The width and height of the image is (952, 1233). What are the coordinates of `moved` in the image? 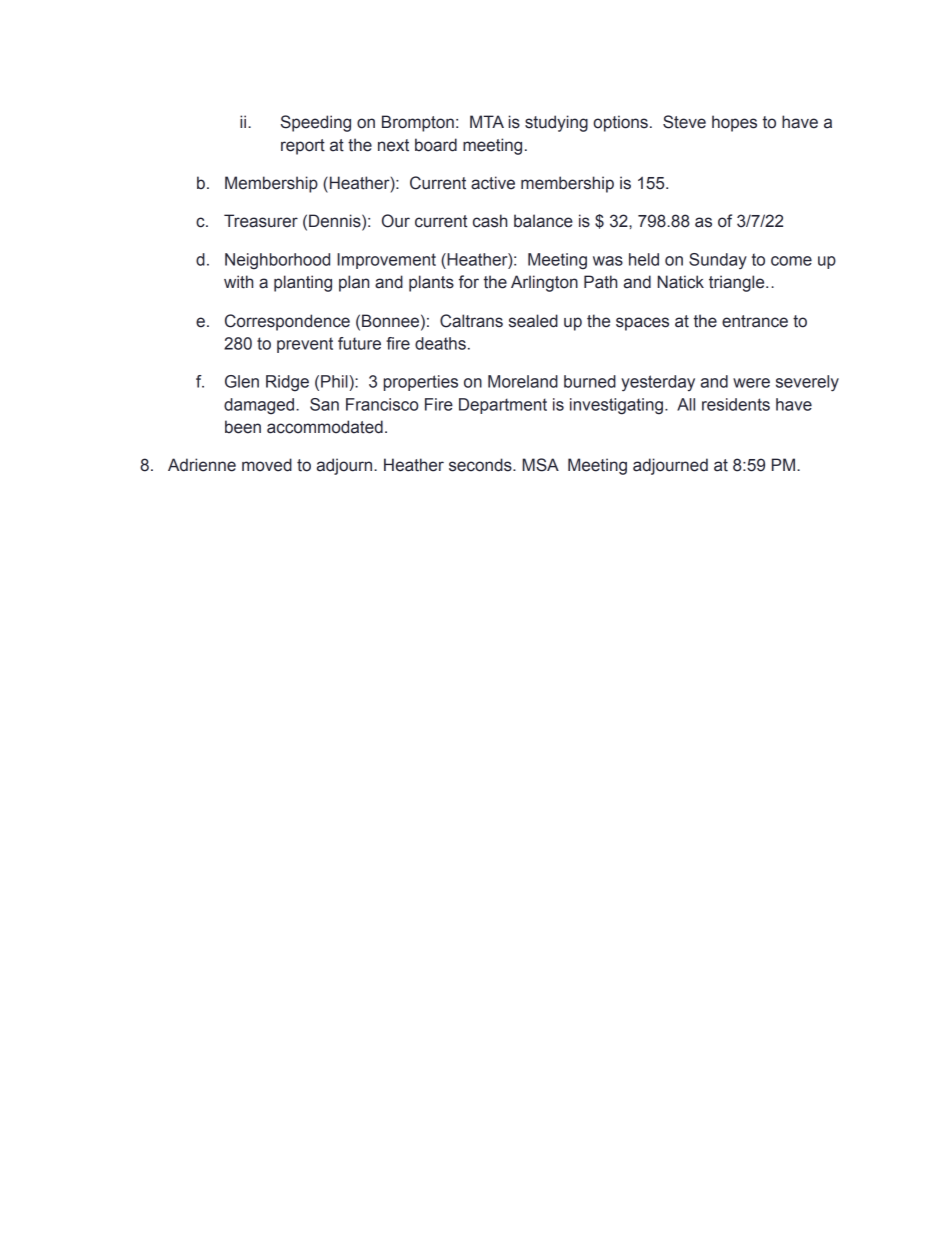 It's located at (267, 465).
